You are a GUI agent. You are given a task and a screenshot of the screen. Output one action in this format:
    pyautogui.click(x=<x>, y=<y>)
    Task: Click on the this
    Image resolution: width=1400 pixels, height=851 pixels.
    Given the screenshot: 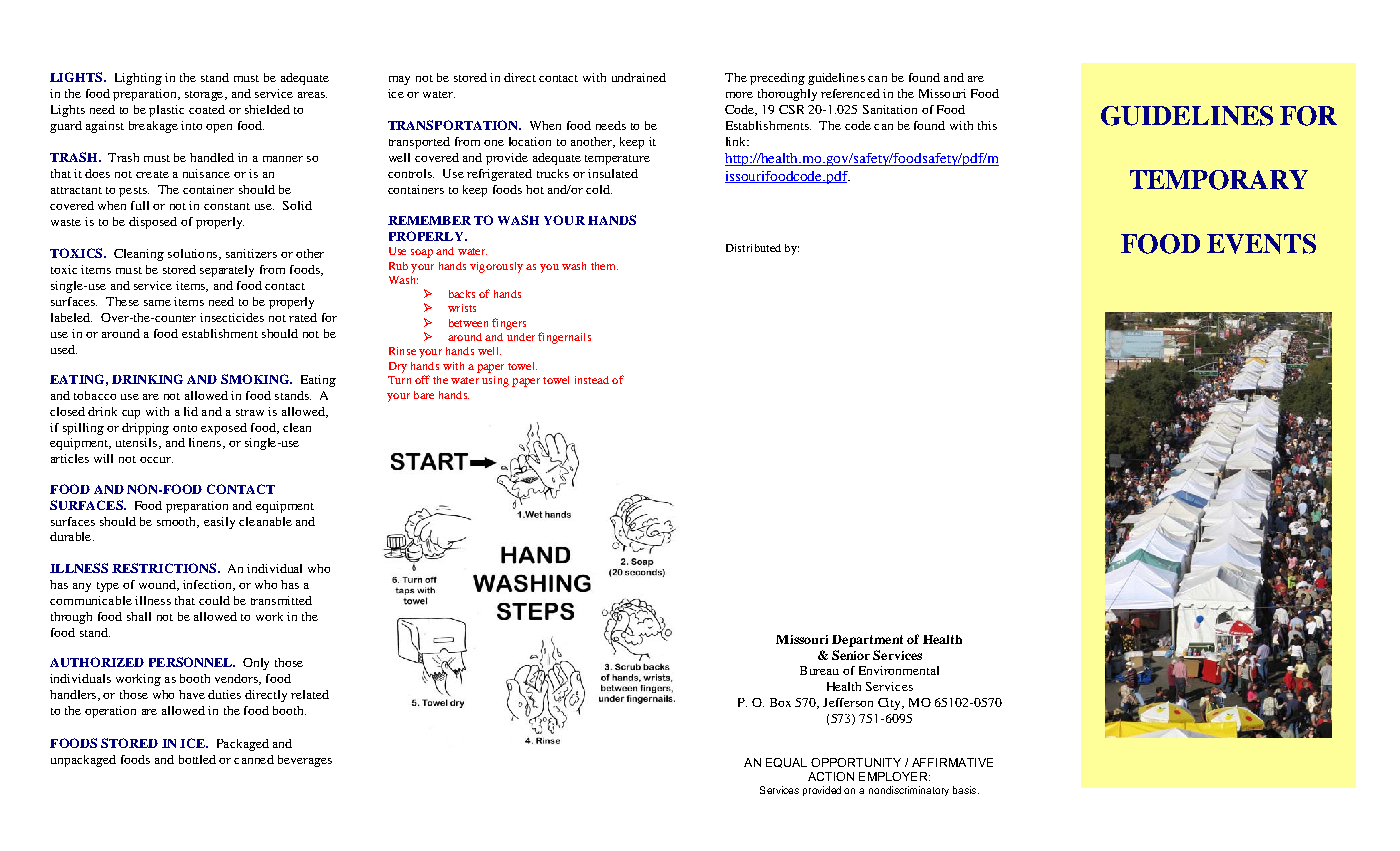 What is the action you would take?
    pyautogui.click(x=987, y=125)
